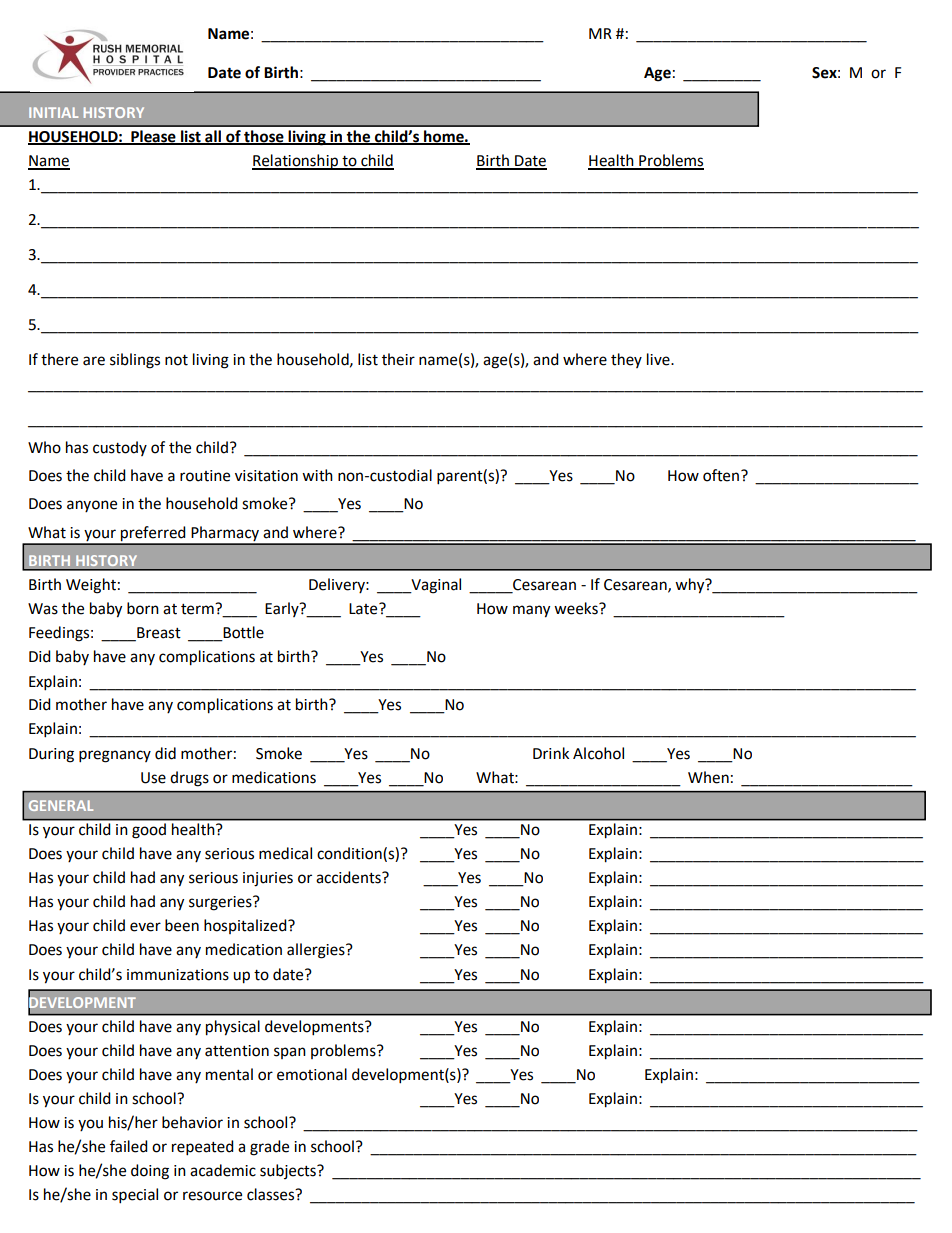 The width and height of the document is (952, 1233). I want to click on When, so click(708, 777).
